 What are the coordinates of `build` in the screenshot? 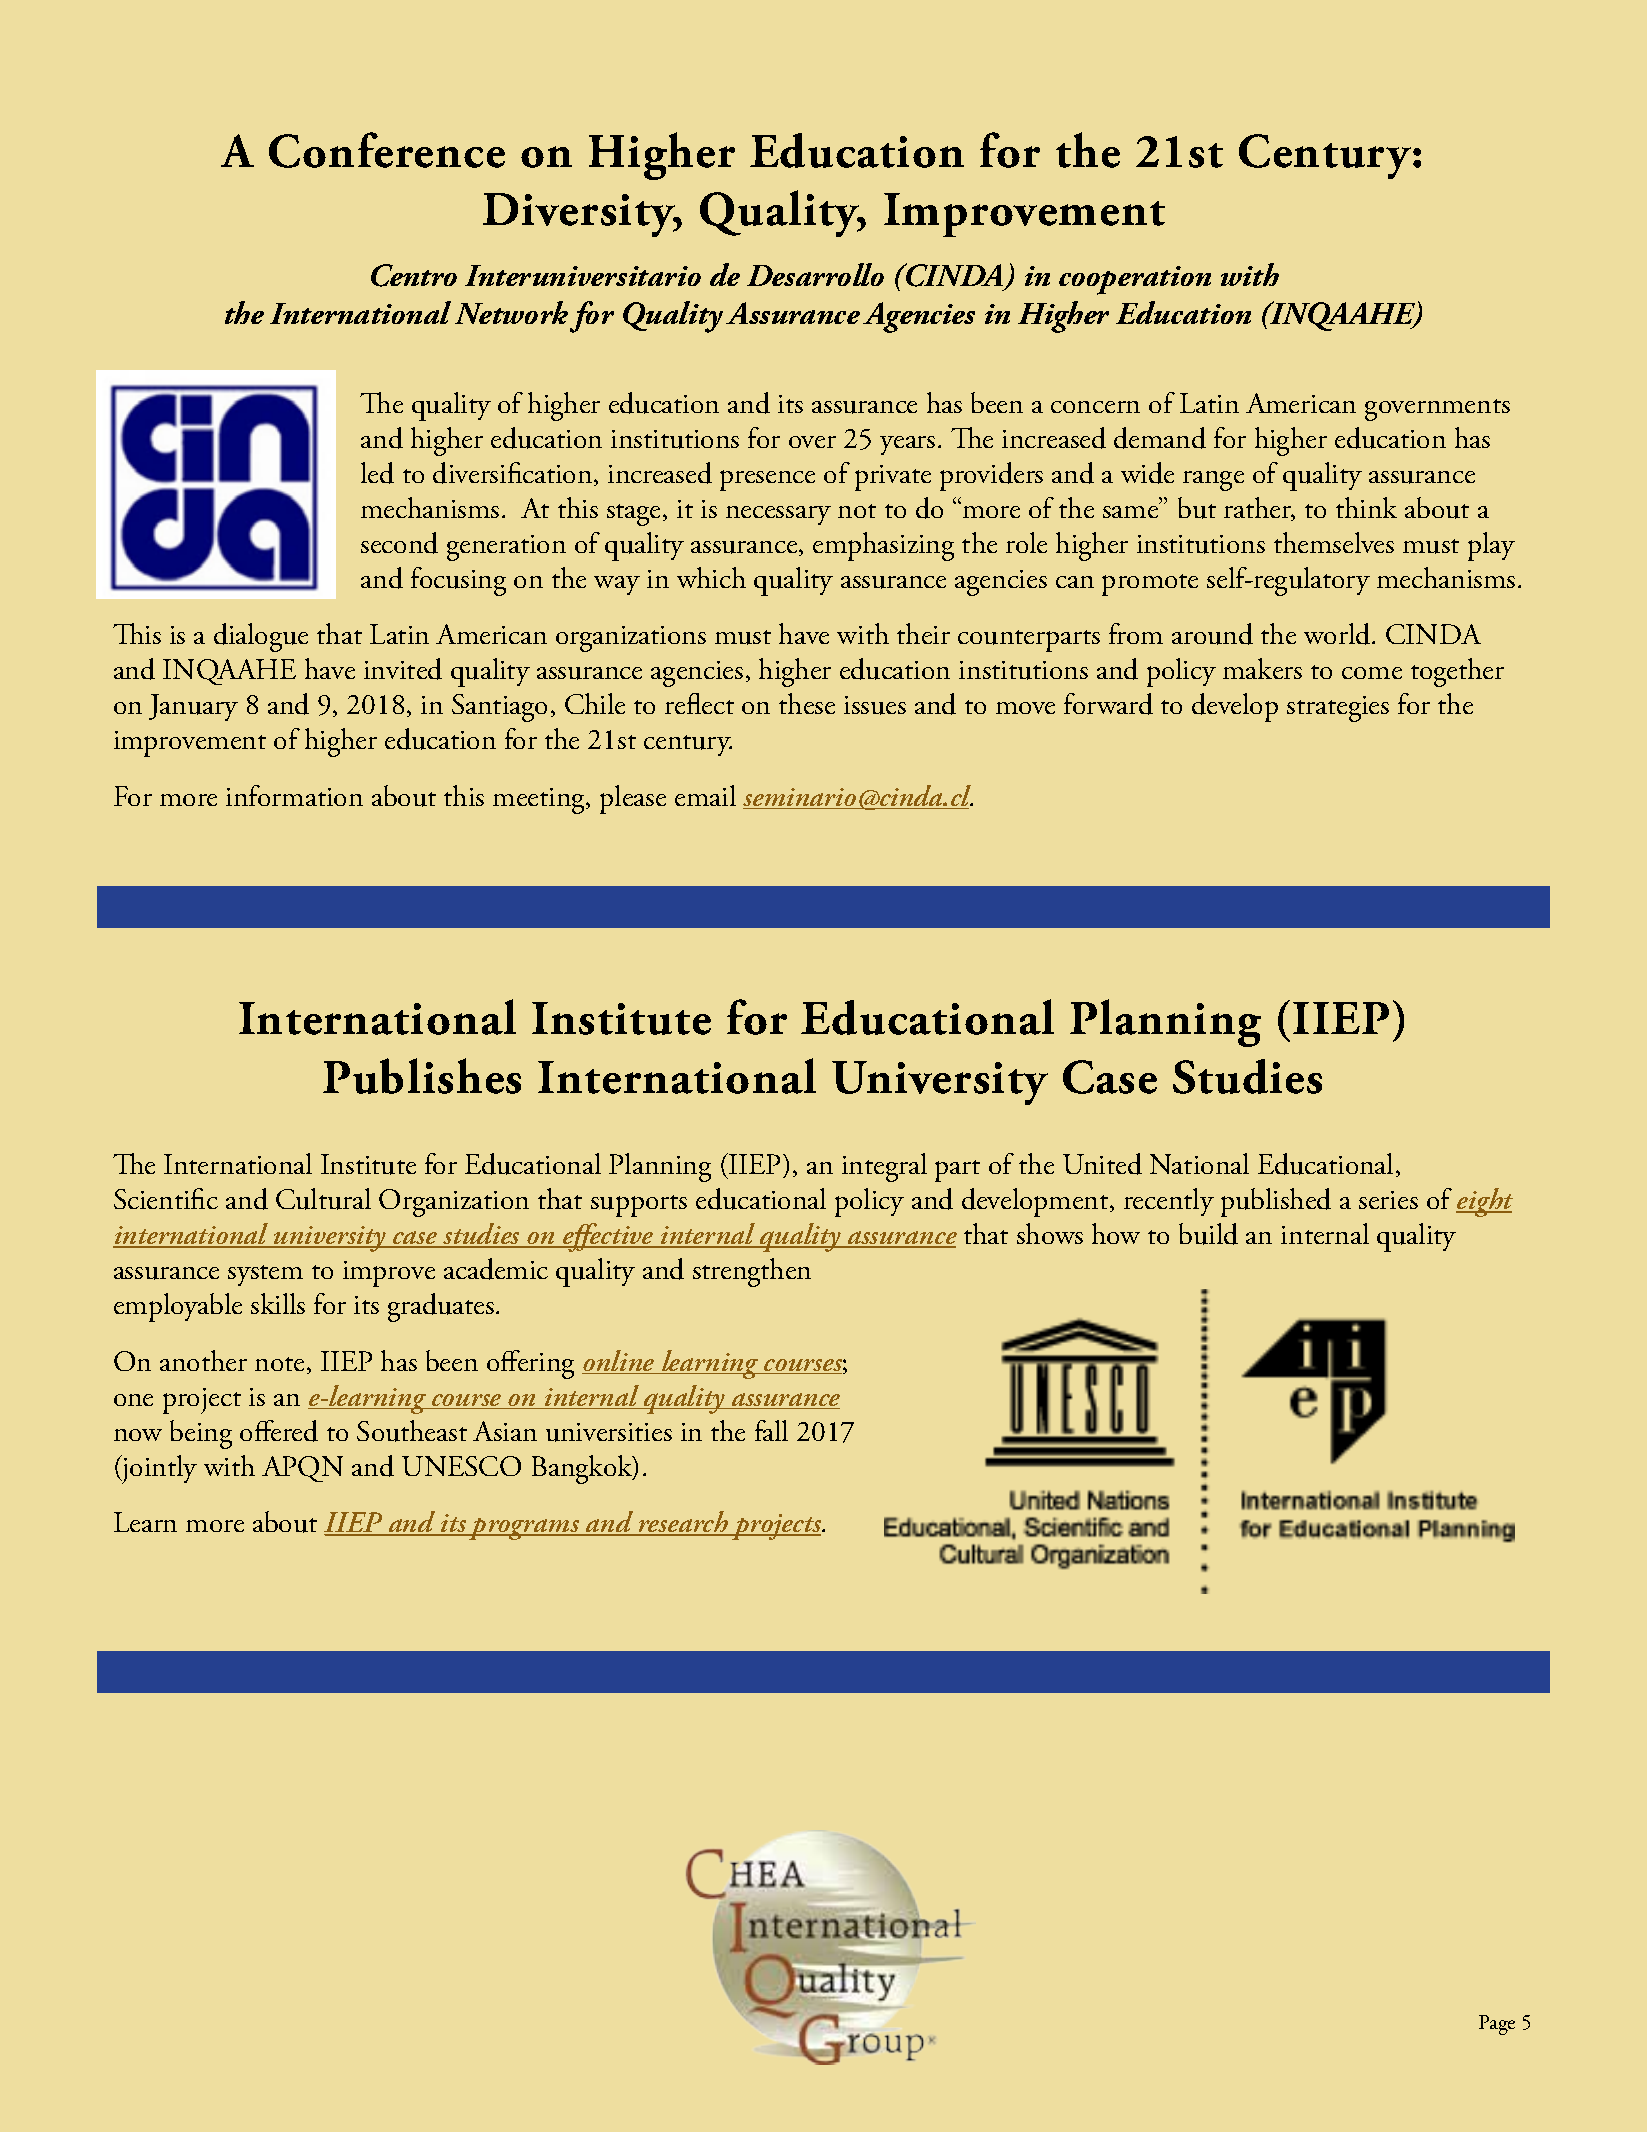 It's located at (1208, 1234).
